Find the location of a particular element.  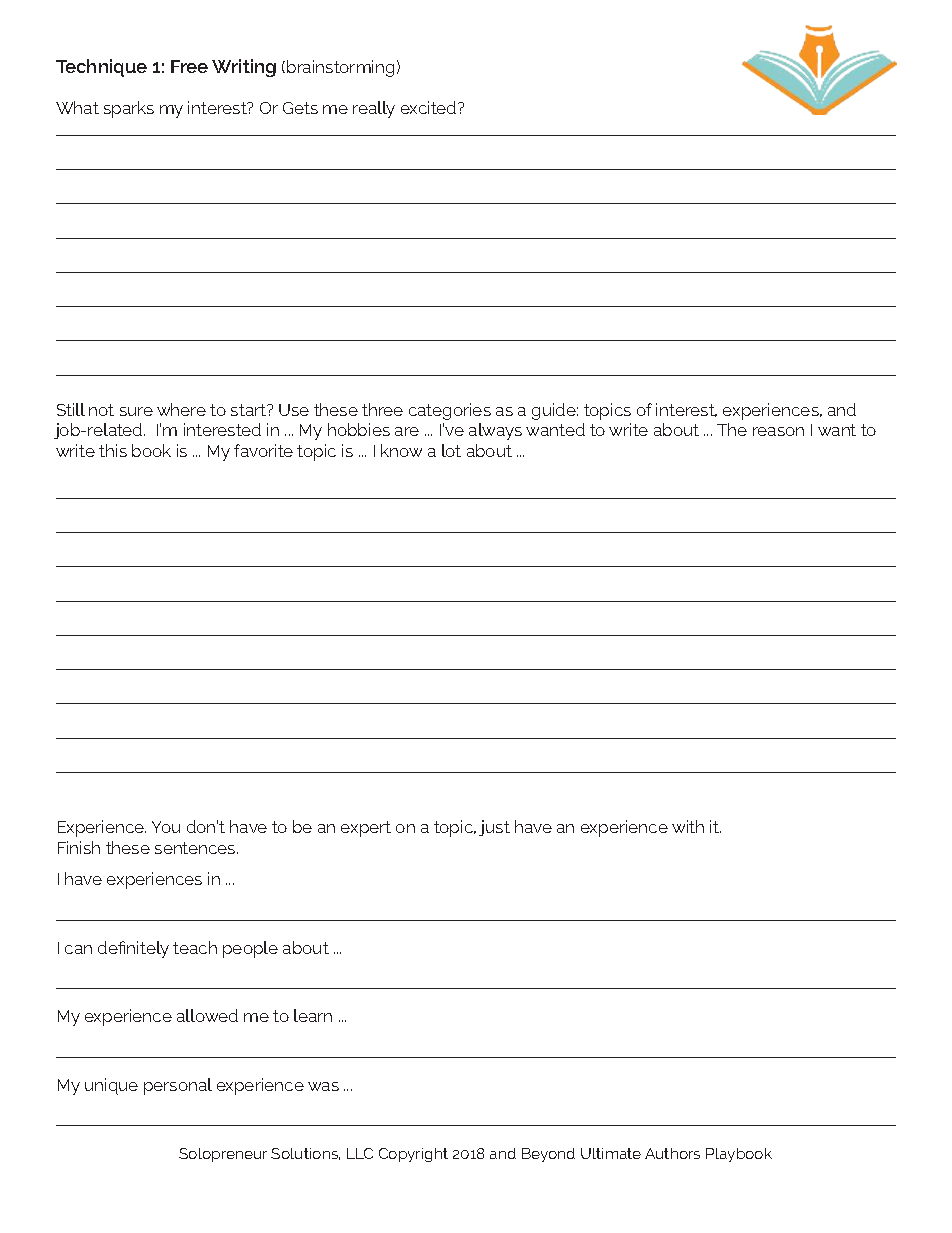

excited is located at coordinates (430, 107).
